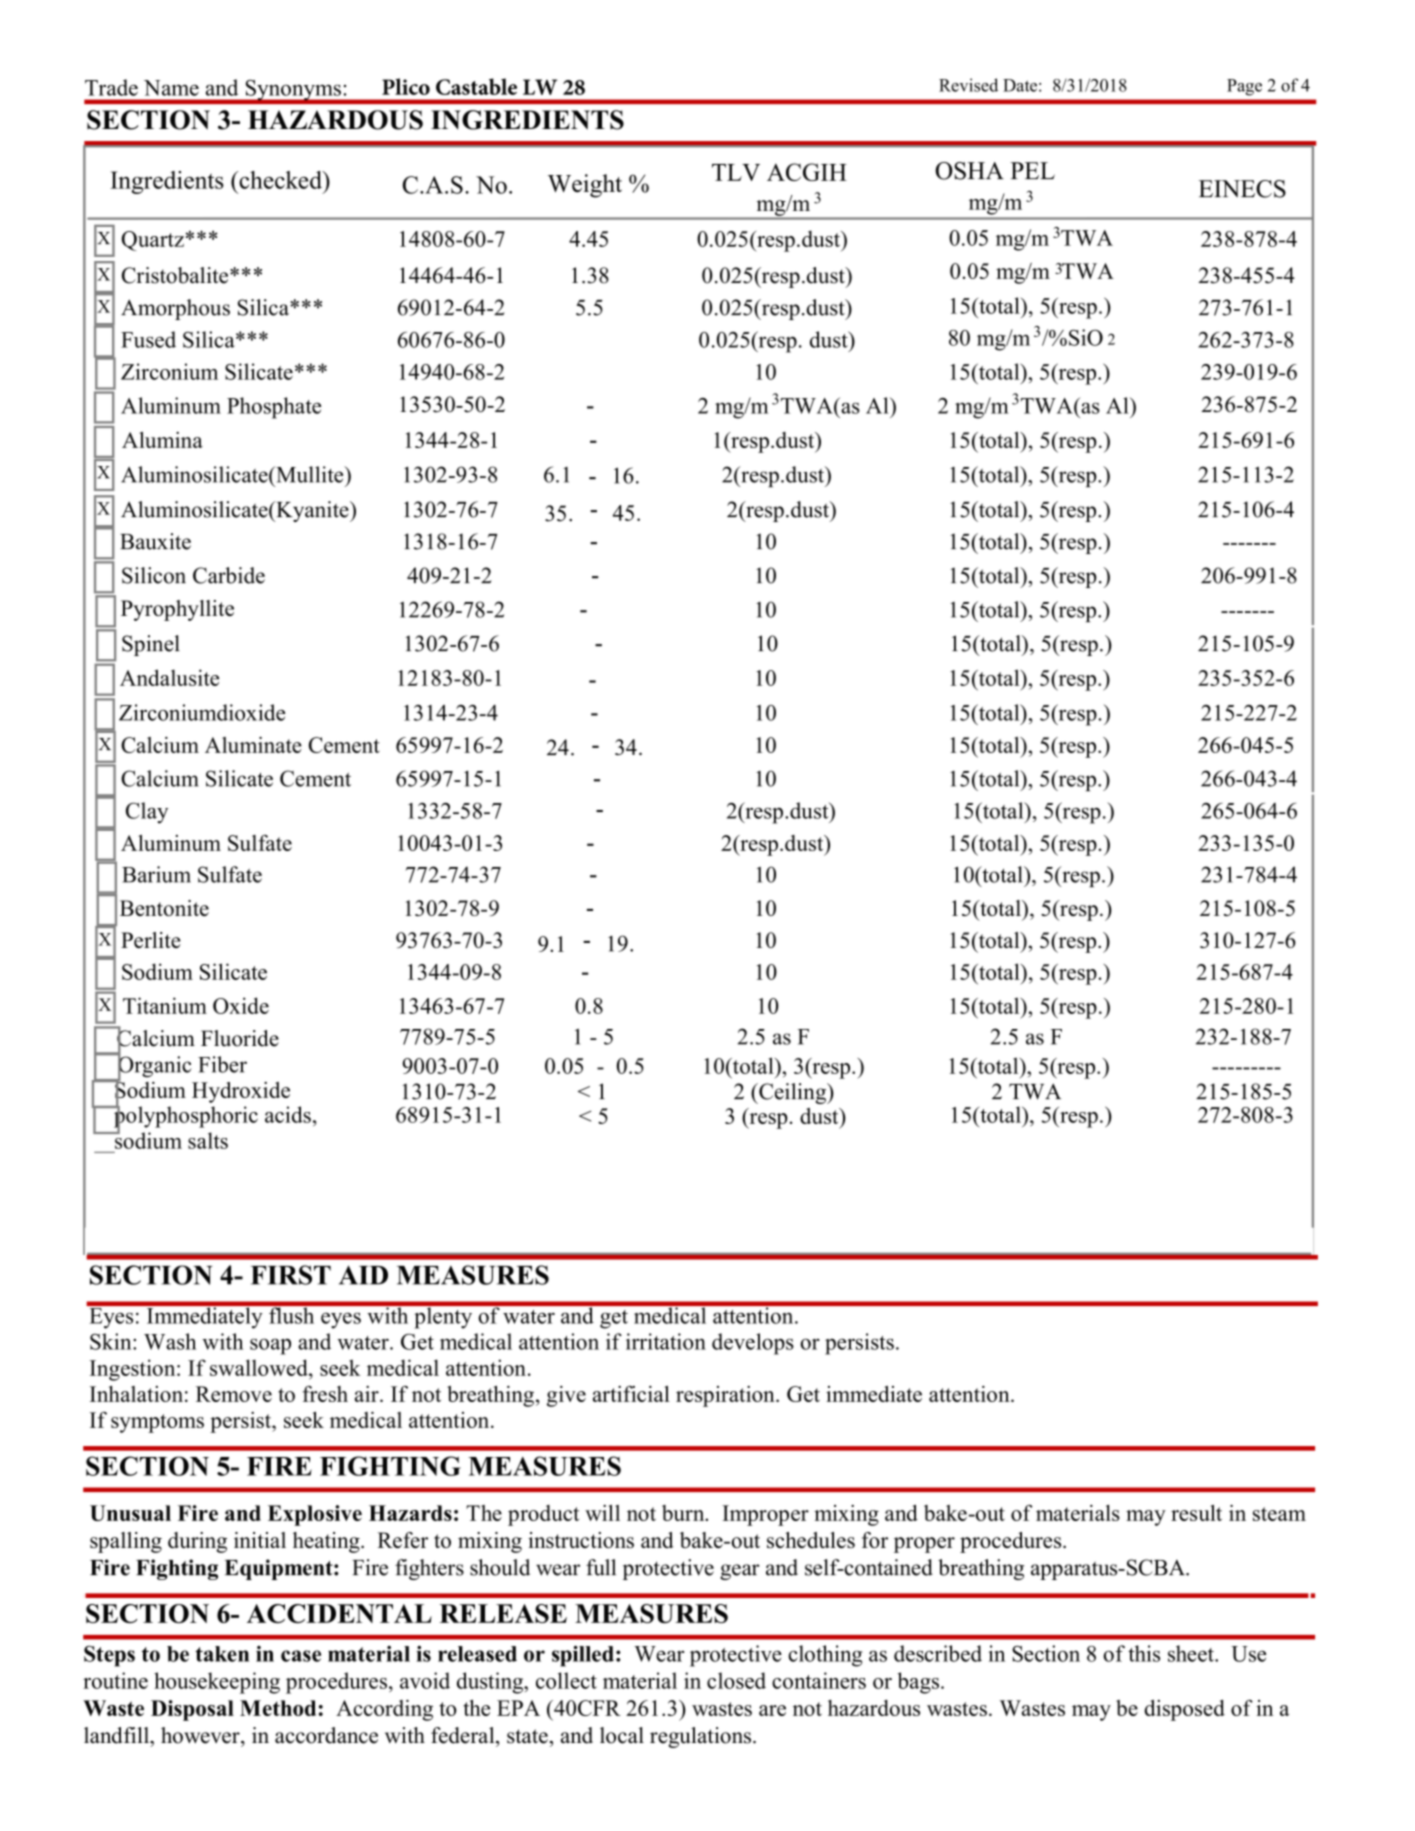 Image resolution: width=1415 pixels, height=1831 pixels. Describe the element at coordinates (753, 1344) in the screenshot. I see `develops` at that location.
